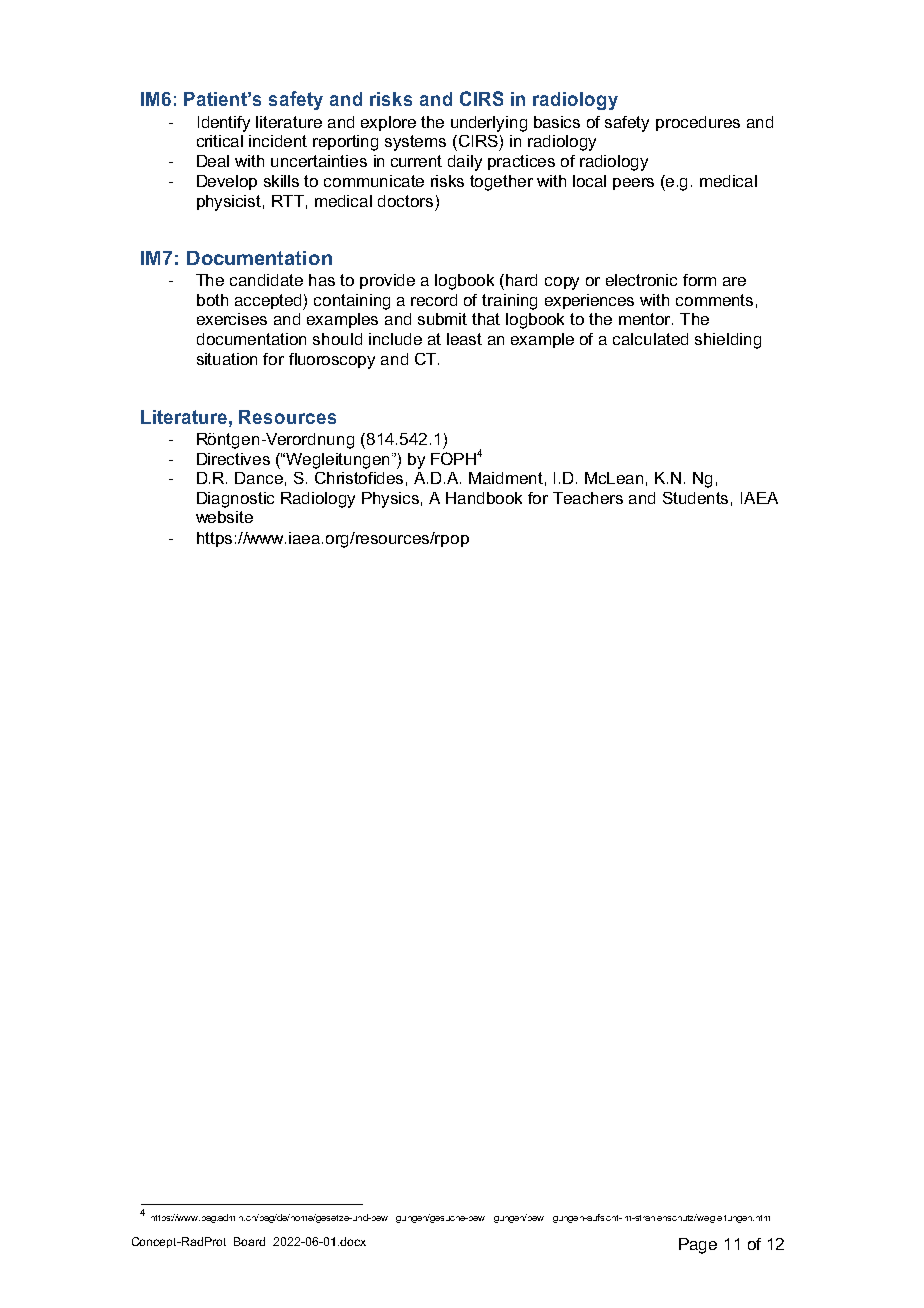 The image size is (924, 1308). What do you see at coordinates (698, 123) in the screenshot?
I see `procedures` at bounding box center [698, 123].
